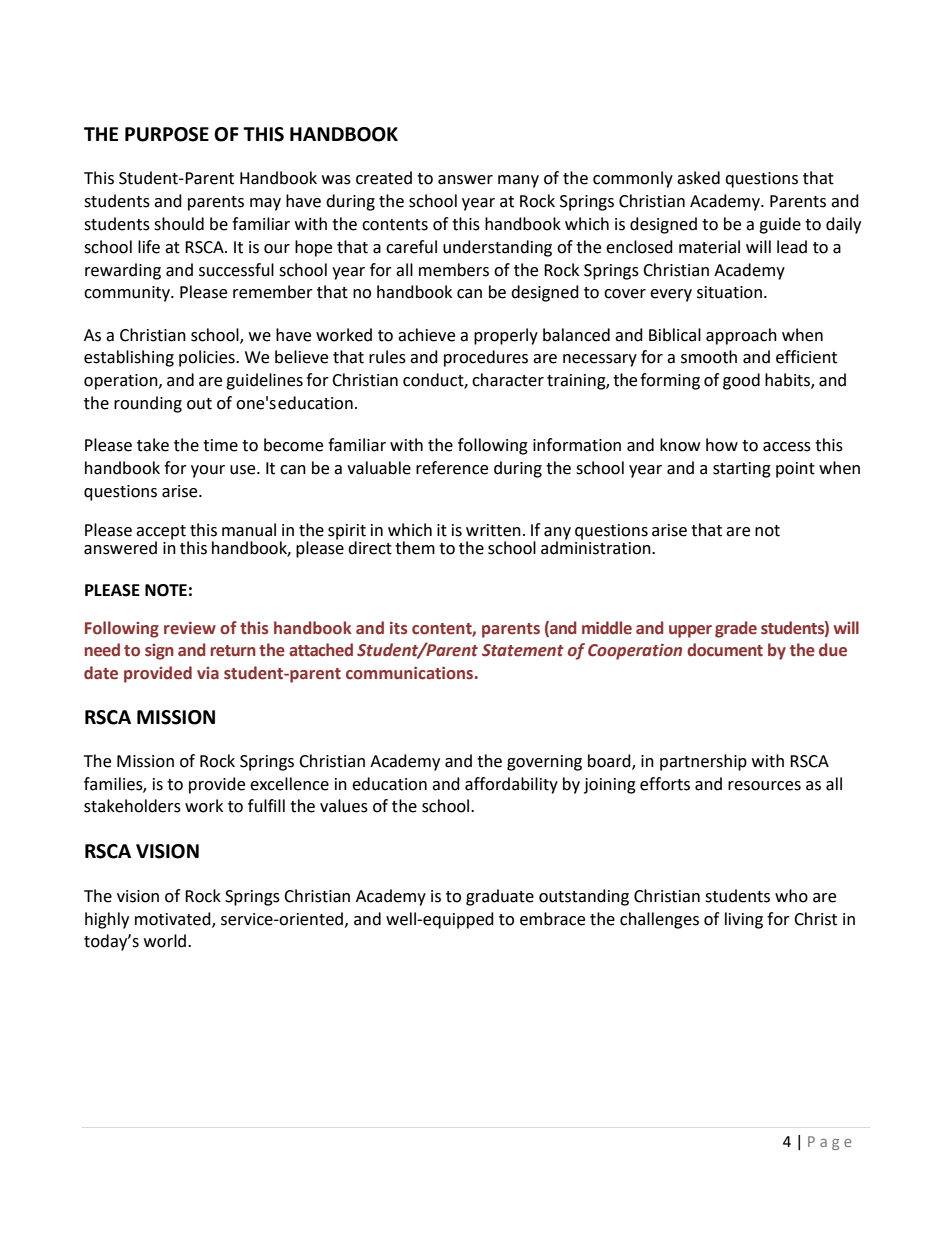 The height and width of the screenshot is (1233, 952). Describe the element at coordinates (174, 919) in the screenshot. I see `motivated` at that location.
